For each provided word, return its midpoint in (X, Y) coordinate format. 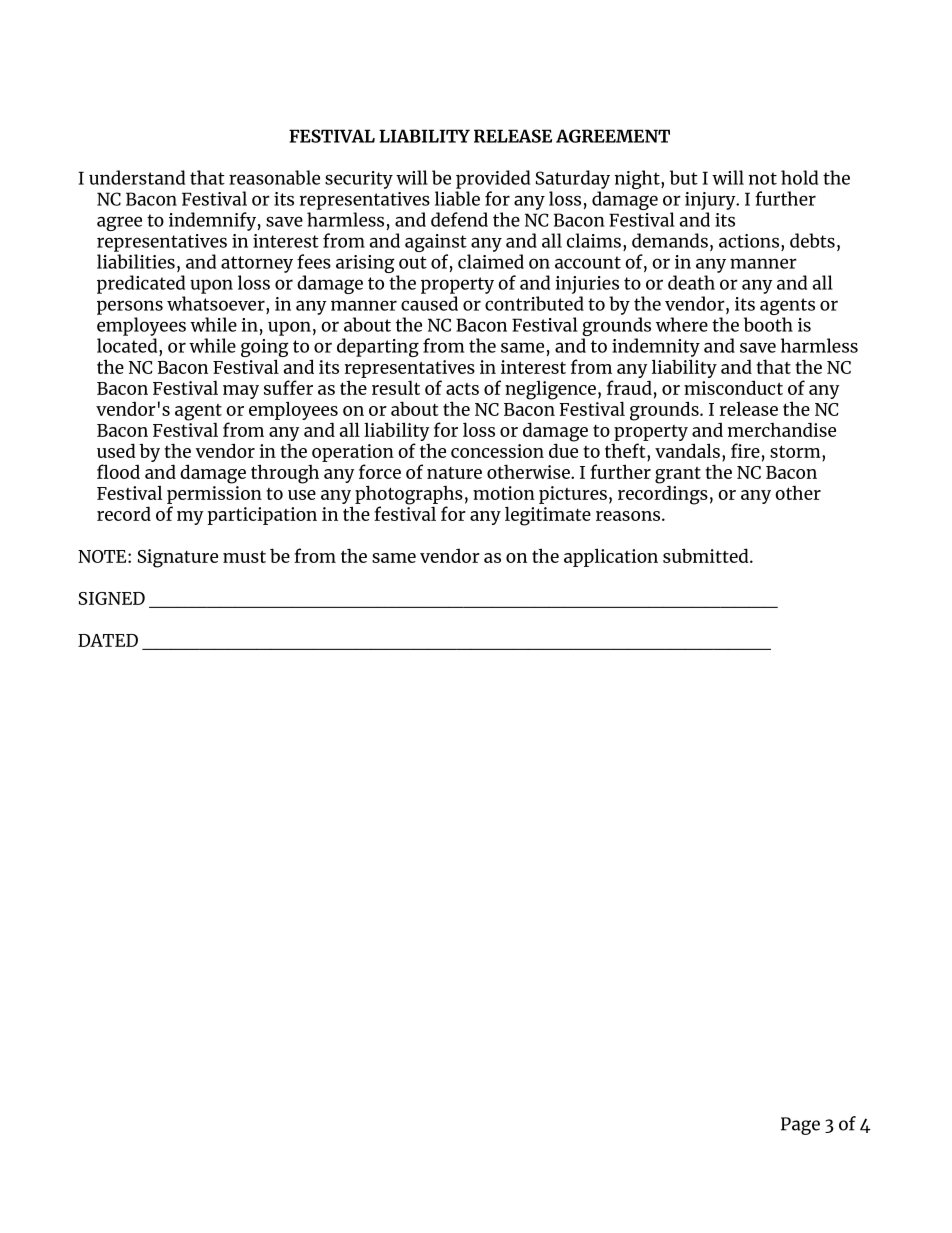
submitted (707, 555)
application (611, 557)
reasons (629, 516)
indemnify (212, 221)
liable (457, 198)
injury (711, 201)
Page (800, 1126)
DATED (108, 640)
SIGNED (112, 598)
